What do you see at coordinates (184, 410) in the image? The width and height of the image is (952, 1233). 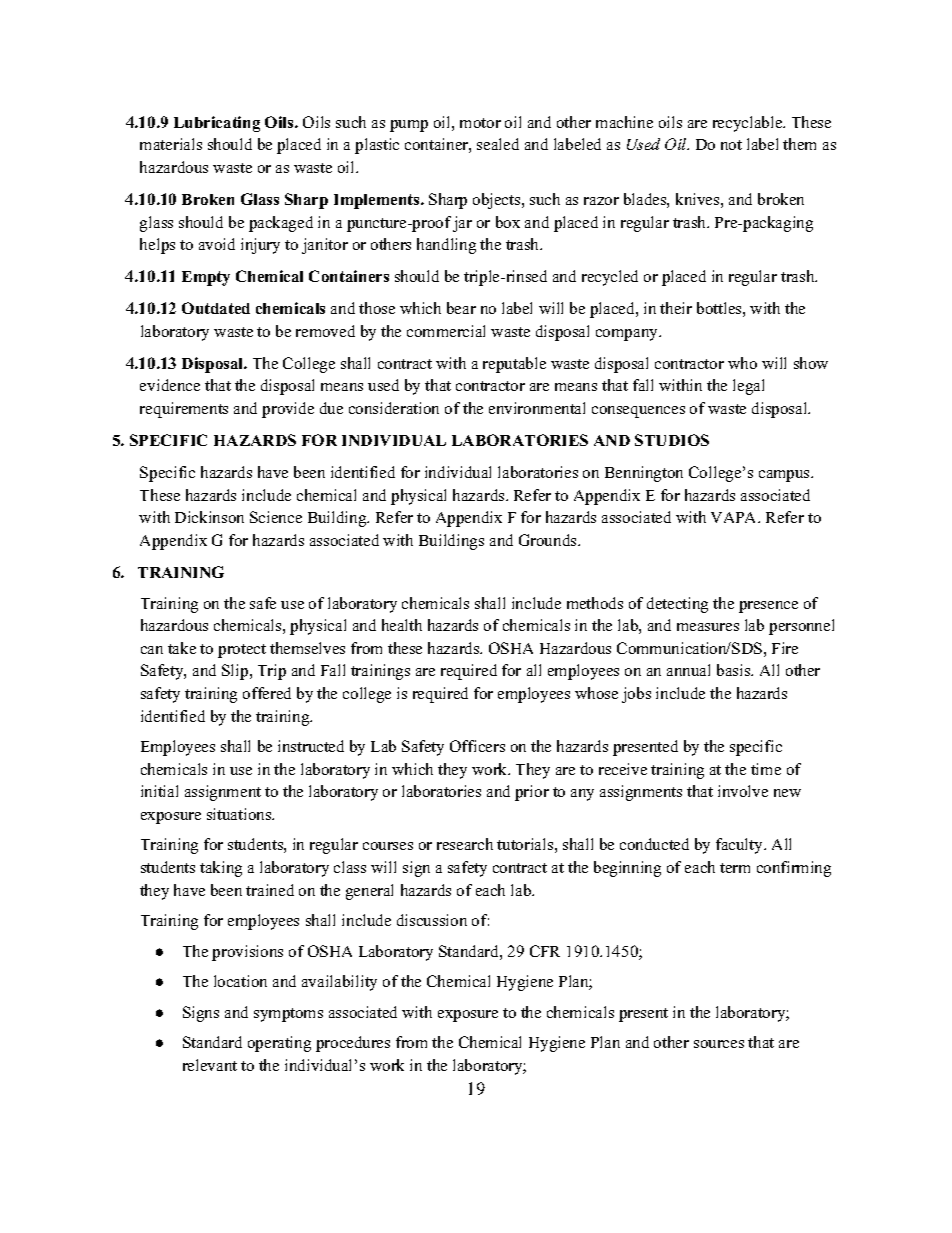 I see `requirements` at bounding box center [184, 410].
